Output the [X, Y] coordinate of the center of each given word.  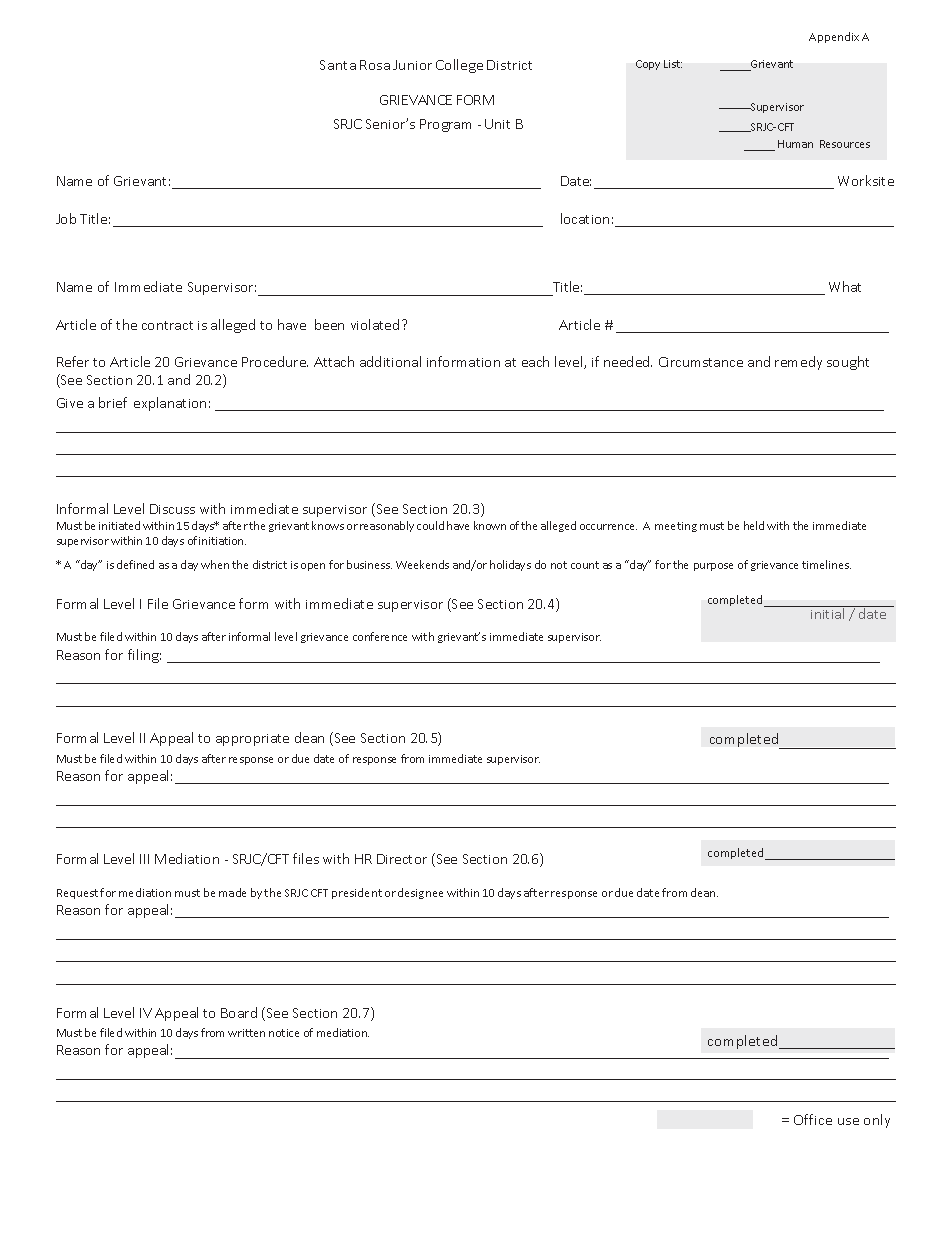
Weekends [422, 564]
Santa [338, 65]
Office [813, 1119]
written [246, 1033]
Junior [412, 65]
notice [284, 1033]
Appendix [834, 37]
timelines [826, 564]
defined [135, 564]
